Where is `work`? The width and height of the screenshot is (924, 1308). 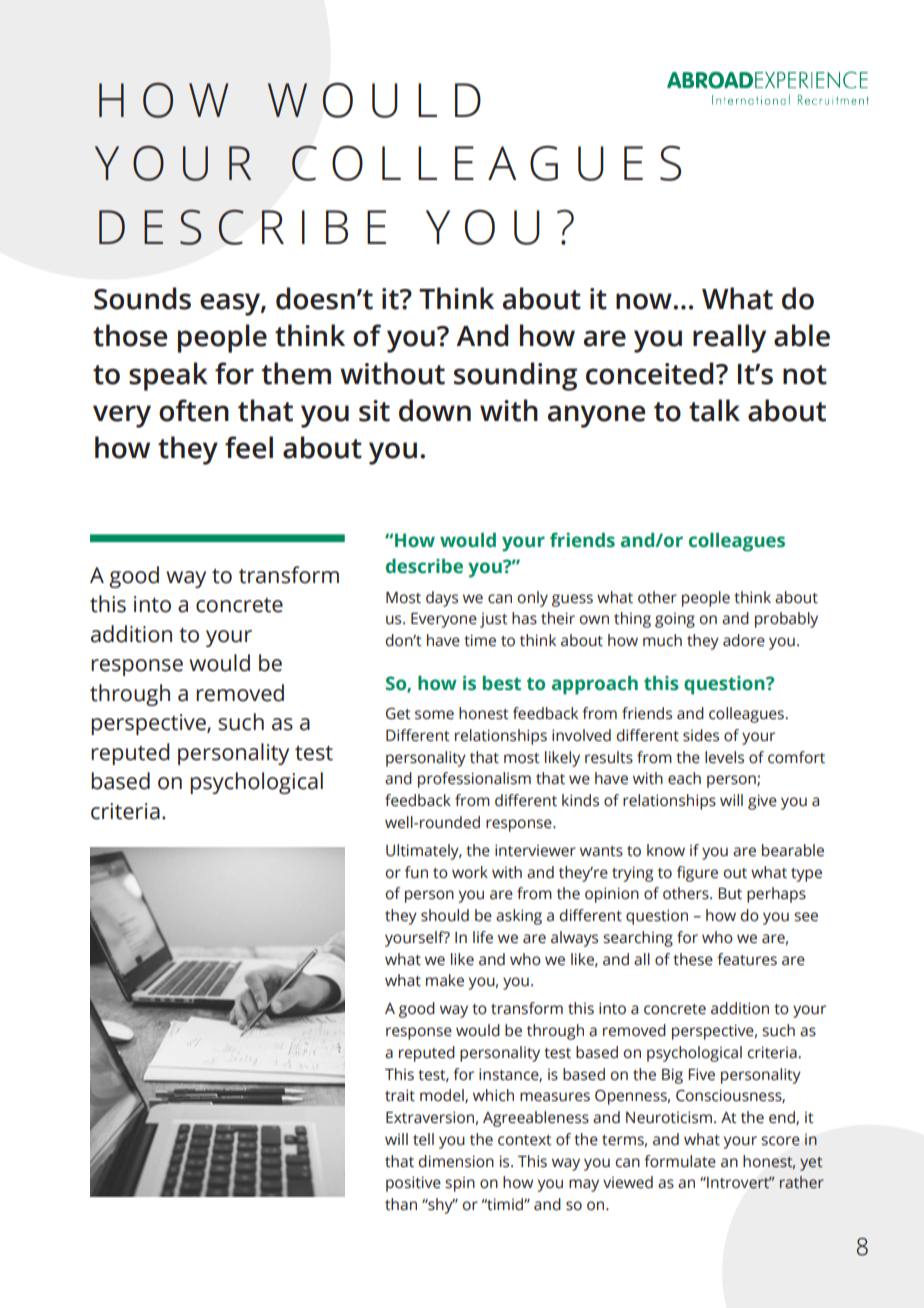 work is located at coordinates (470, 872).
